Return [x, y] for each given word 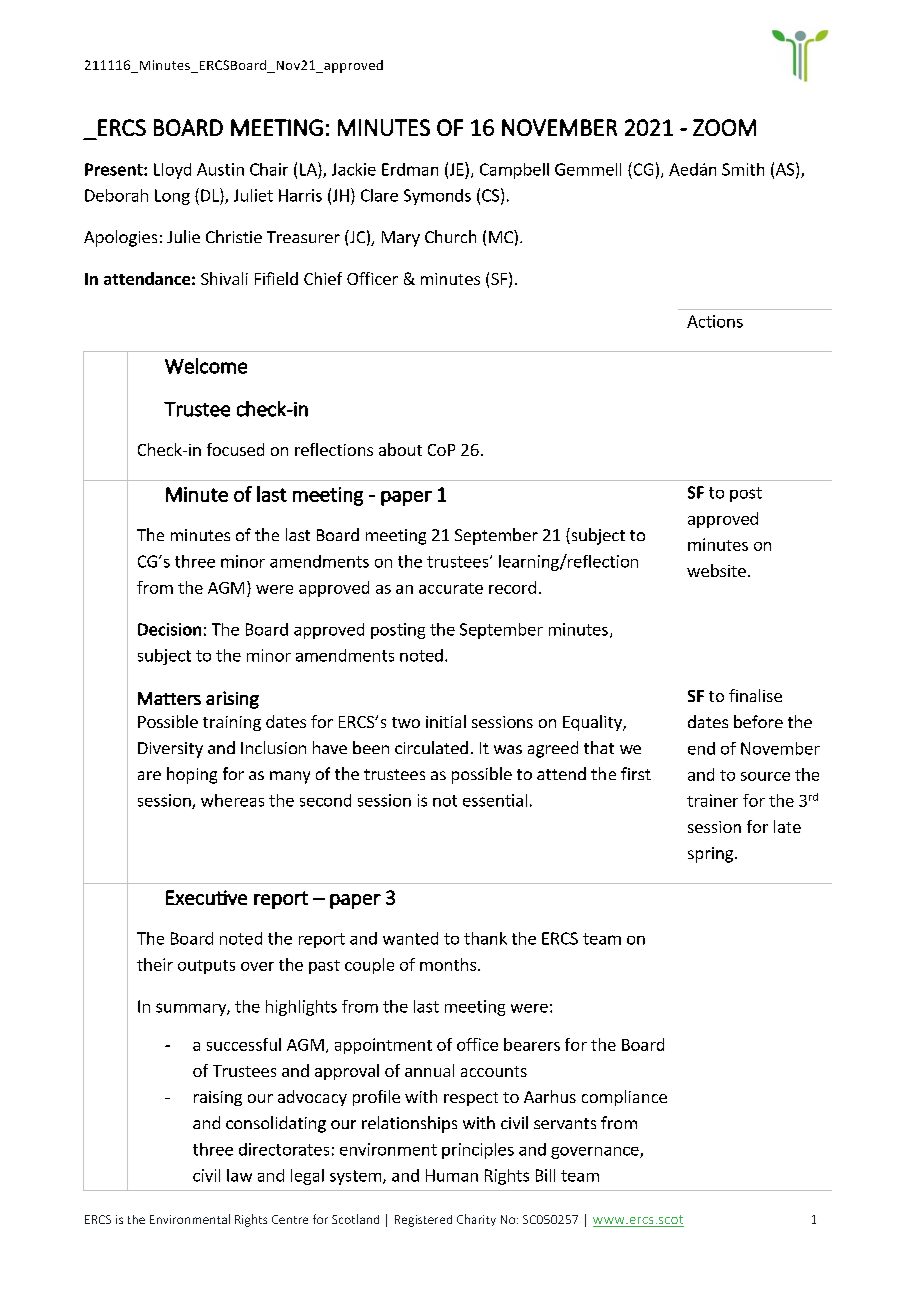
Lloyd [172, 171]
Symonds [437, 197]
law [239, 1175]
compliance [624, 1098]
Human [452, 1175]
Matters [169, 698]
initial [446, 721]
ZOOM [724, 127]
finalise [755, 695]
